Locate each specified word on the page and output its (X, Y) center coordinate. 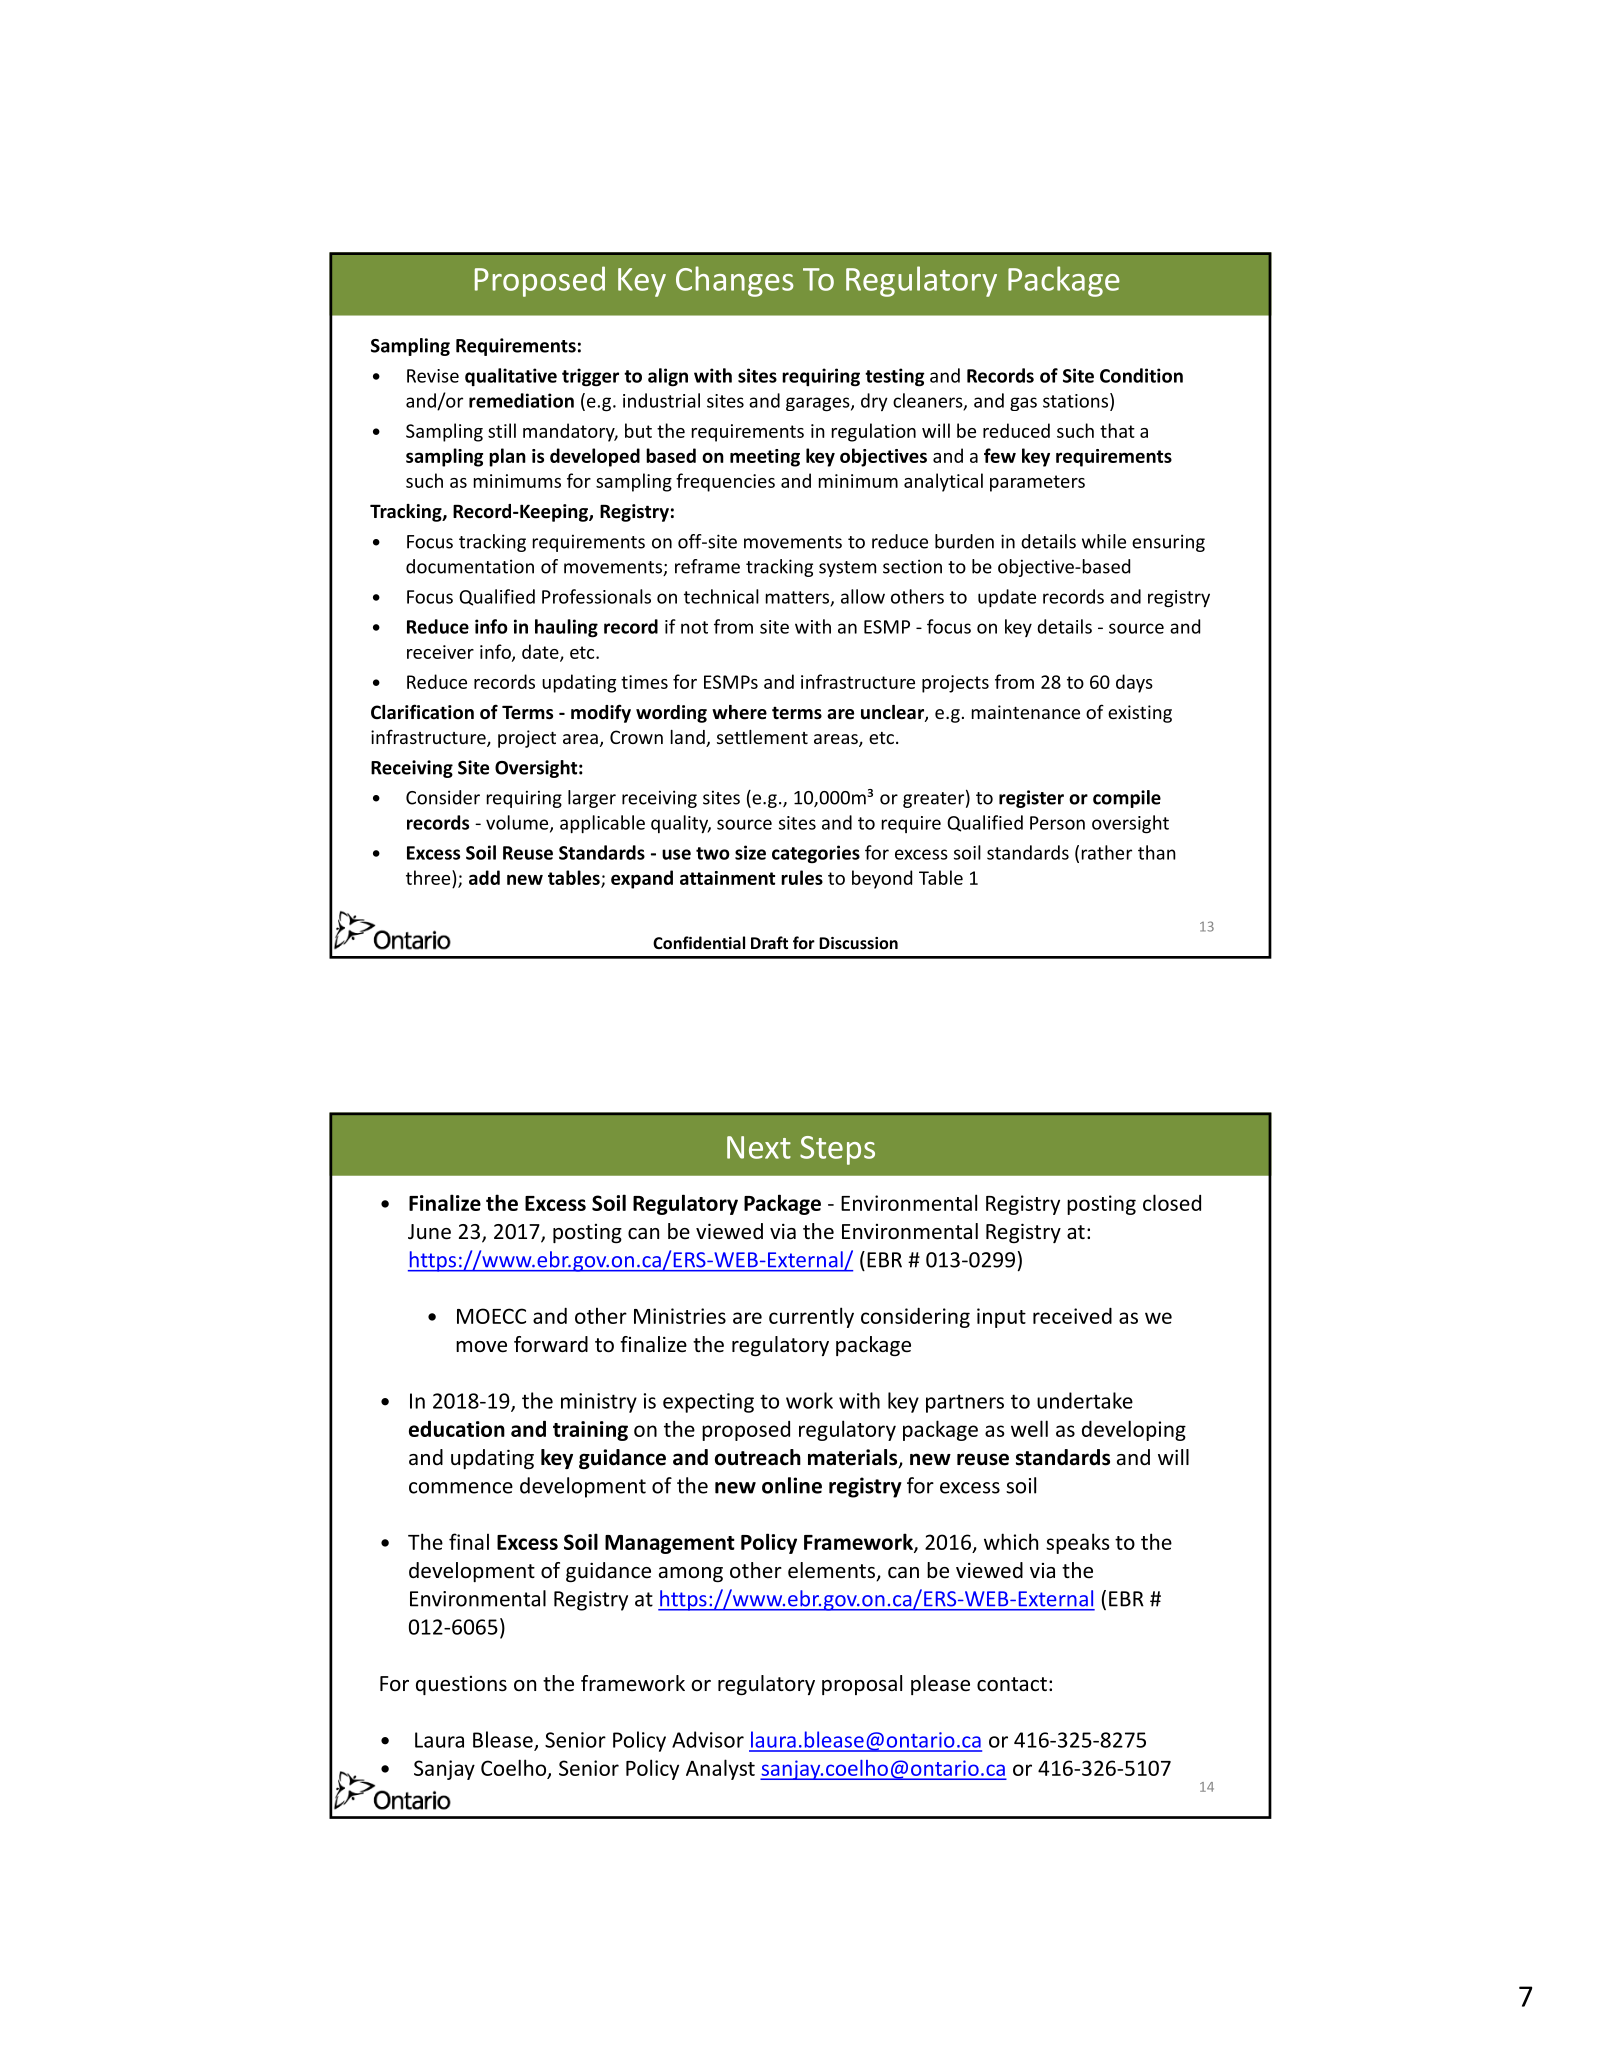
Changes (735, 281)
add (484, 877)
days (1134, 683)
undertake (1085, 1400)
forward (551, 1344)
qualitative (511, 377)
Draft (769, 942)
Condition (1141, 375)
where (739, 712)
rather (1107, 852)
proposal (862, 1685)
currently (811, 1317)
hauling (566, 628)
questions (461, 1685)
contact (1012, 1684)
